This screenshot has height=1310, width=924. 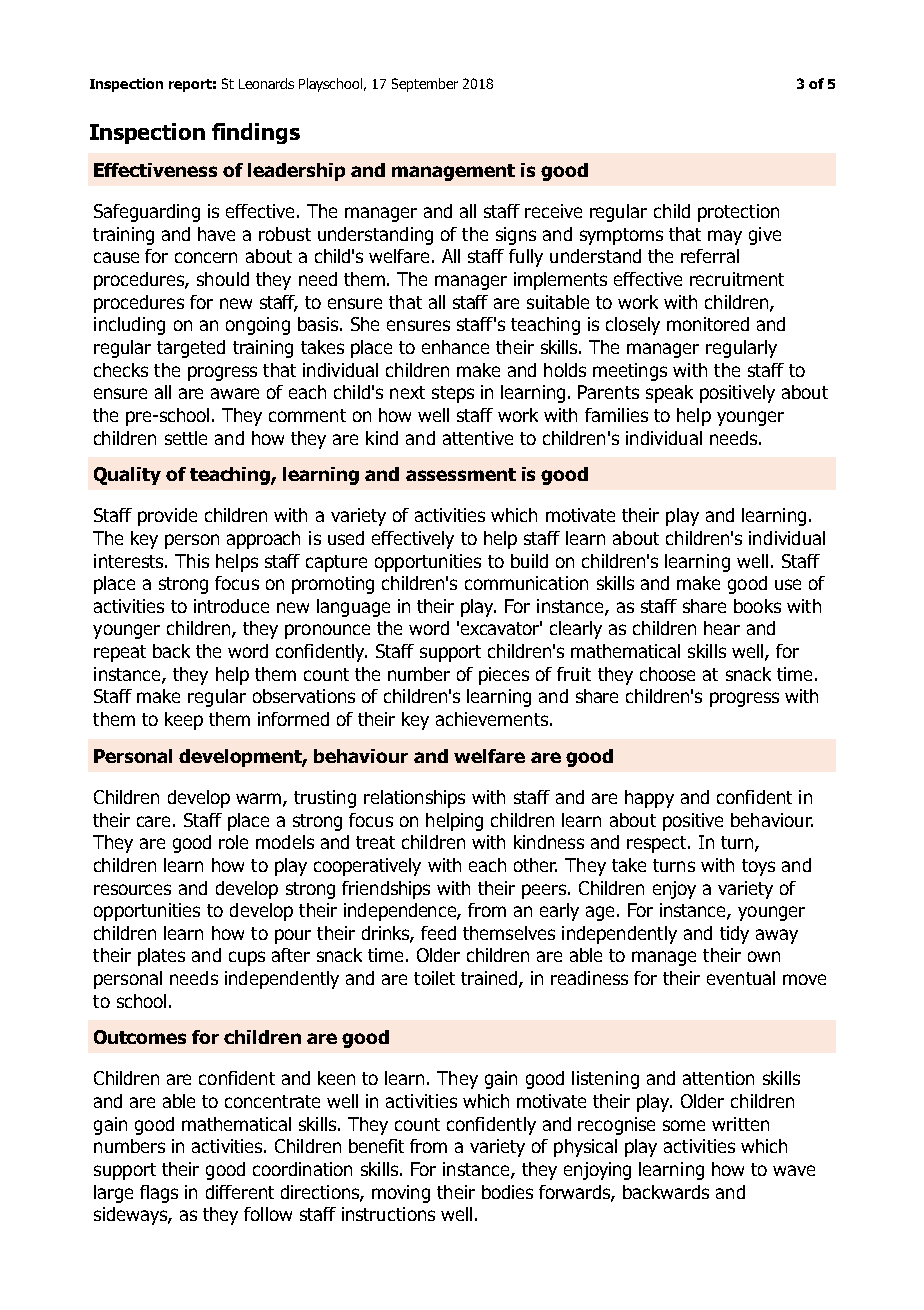 What do you see at coordinates (256, 133) in the screenshot?
I see `findings` at bounding box center [256, 133].
